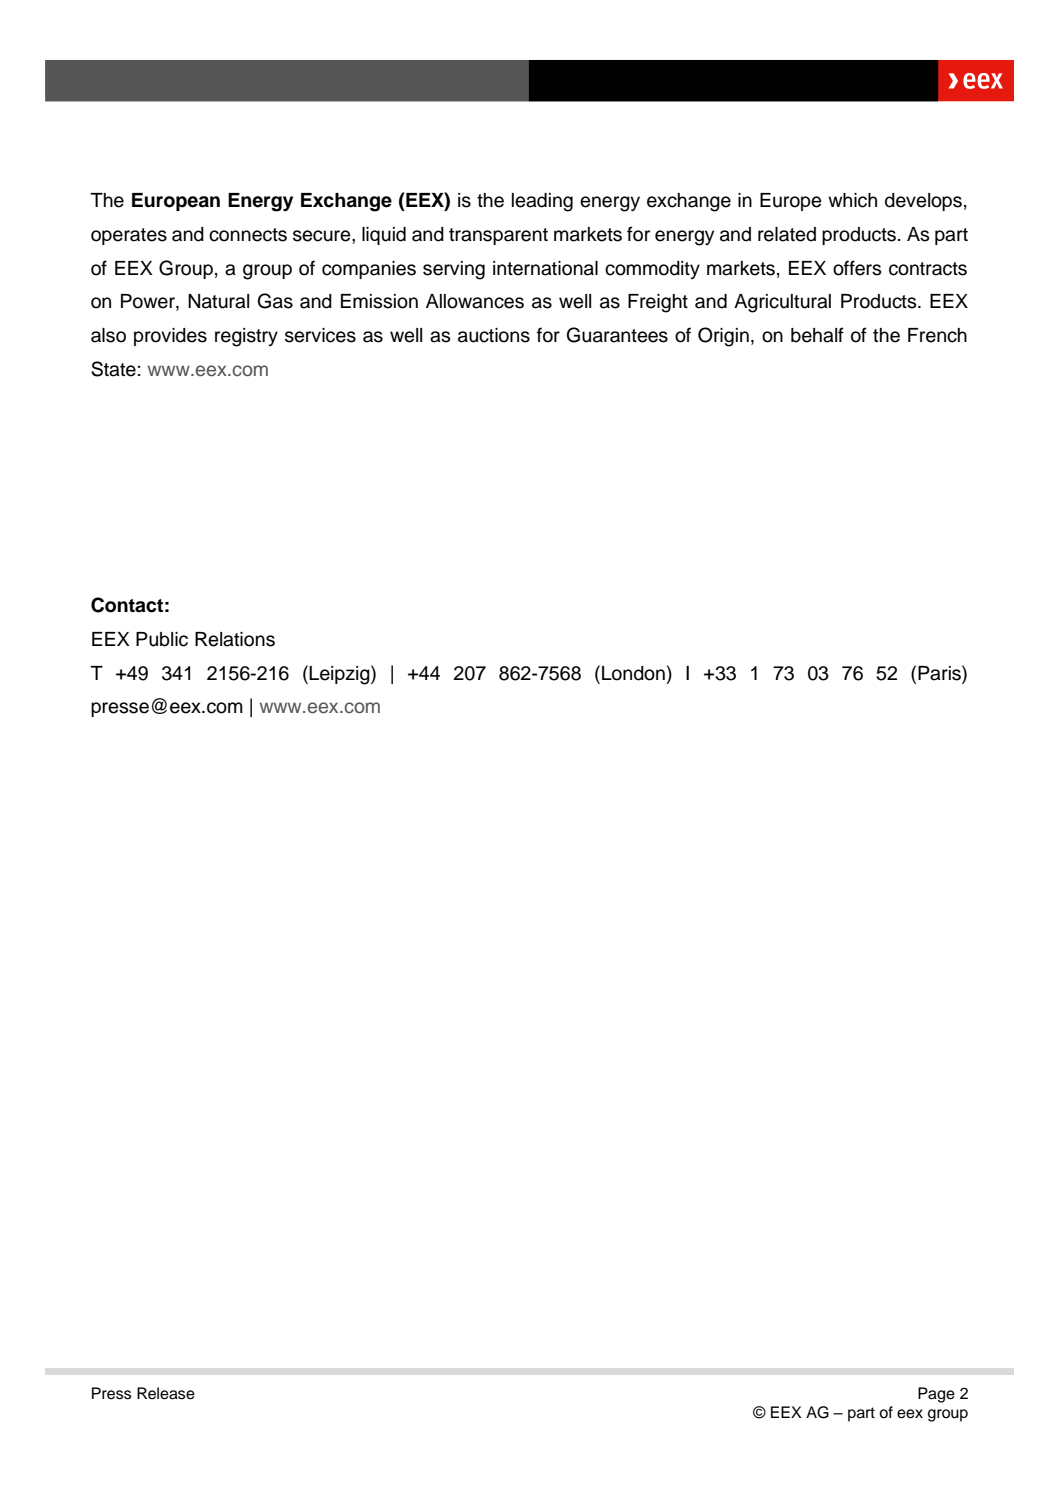 Image resolution: width=1059 pixels, height=1498 pixels. What do you see at coordinates (936, 1395) in the screenshot?
I see `Page` at bounding box center [936, 1395].
